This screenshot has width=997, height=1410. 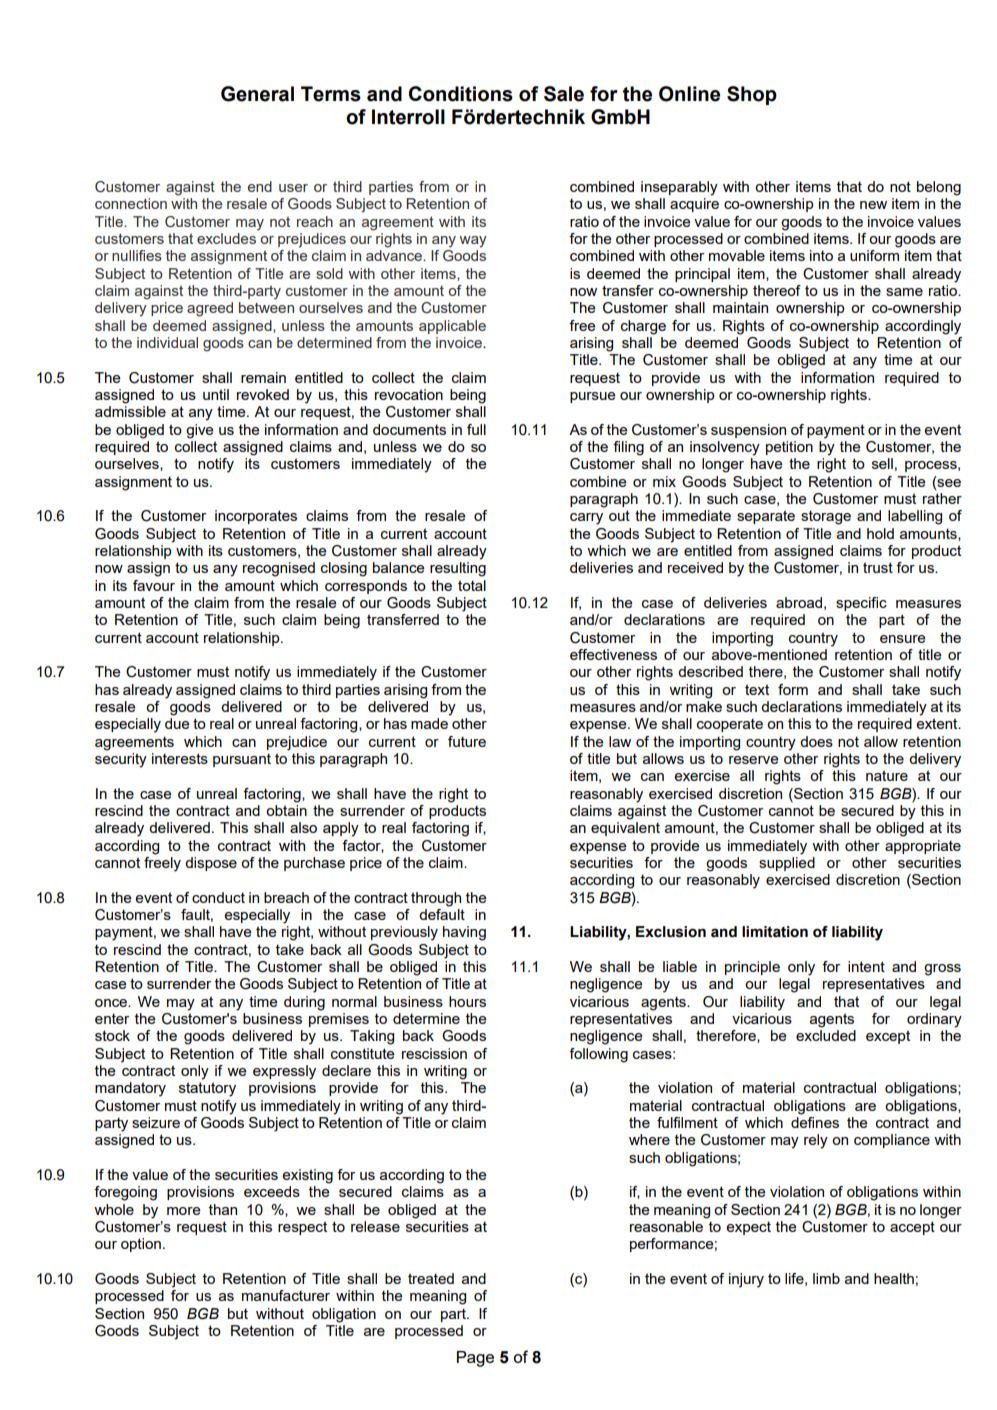 What do you see at coordinates (461, 94) in the screenshot?
I see `Conditions` at bounding box center [461, 94].
